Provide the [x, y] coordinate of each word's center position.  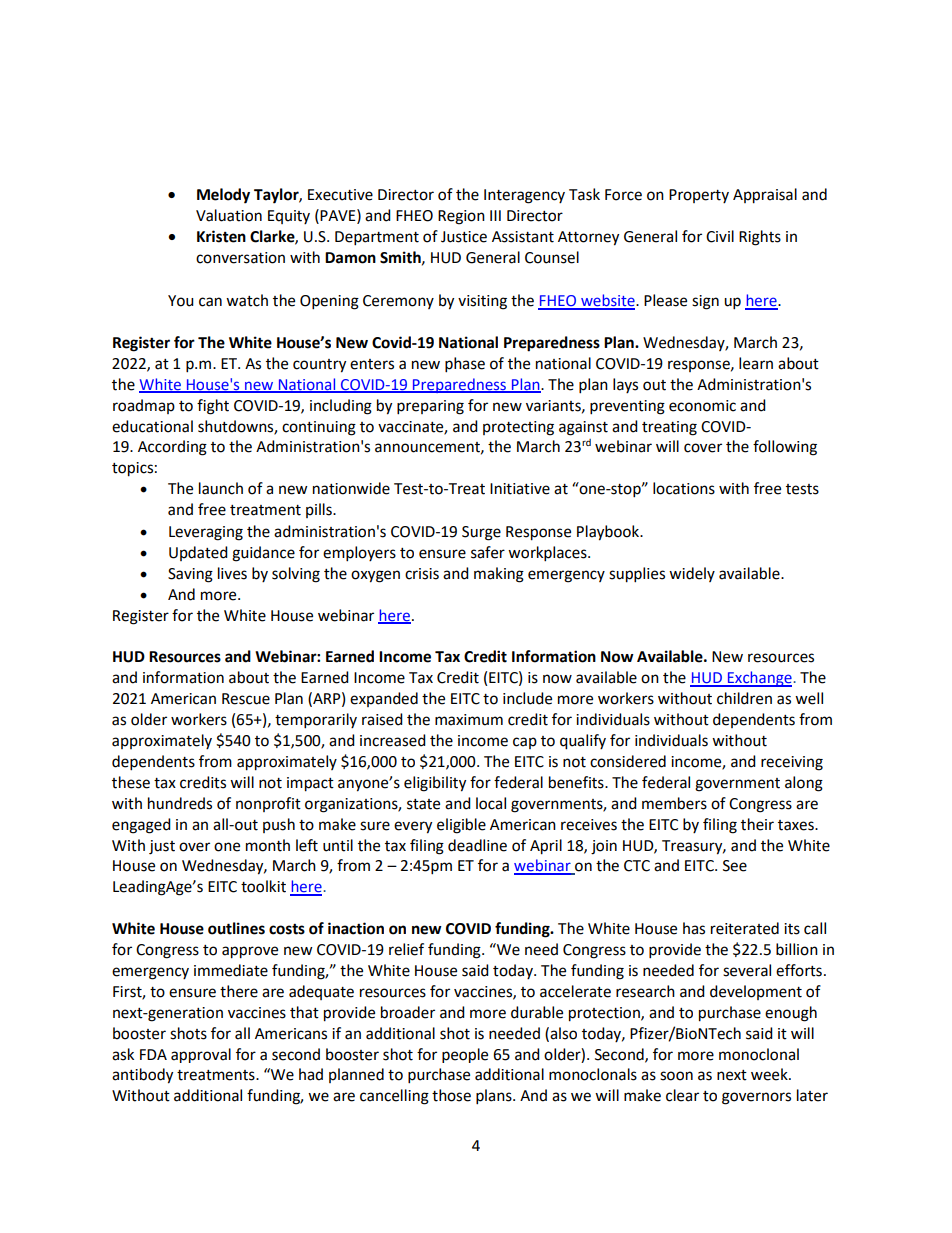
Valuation [229, 215]
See [735, 866]
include [527, 698]
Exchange [759, 679]
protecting [518, 428]
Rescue [246, 699]
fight [213, 407]
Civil [720, 236]
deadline [477, 845]
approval [201, 1055]
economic [702, 406]
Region [461, 217]
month [268, 845]
